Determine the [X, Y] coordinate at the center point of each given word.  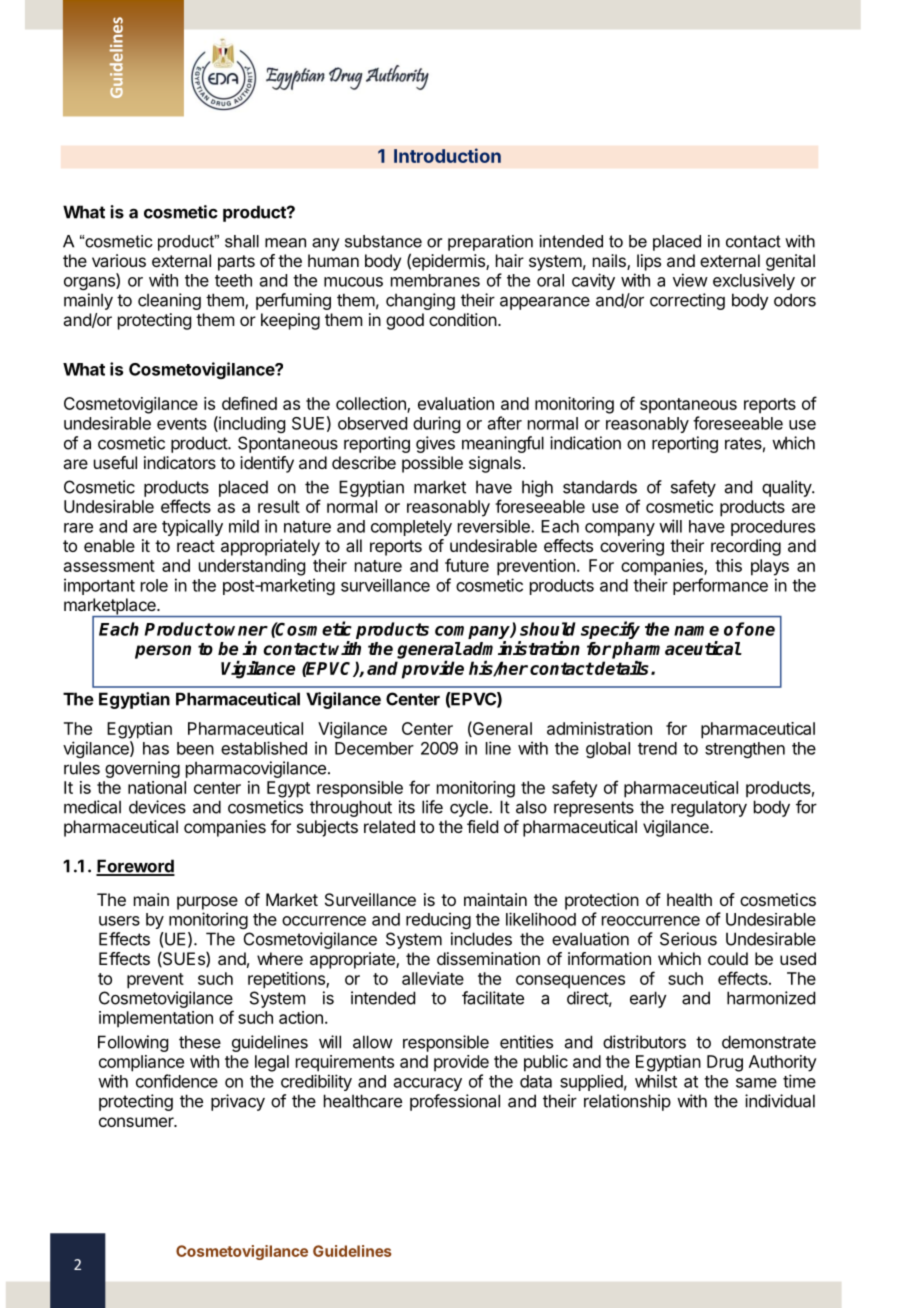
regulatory [709, 808]
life [432, 807]
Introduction [447, 155]
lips [649, 262]
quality [787, 488]
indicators [180, 462]
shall [242, 241]
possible [432, 464]
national [157, 787]
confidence [177, 1081]
